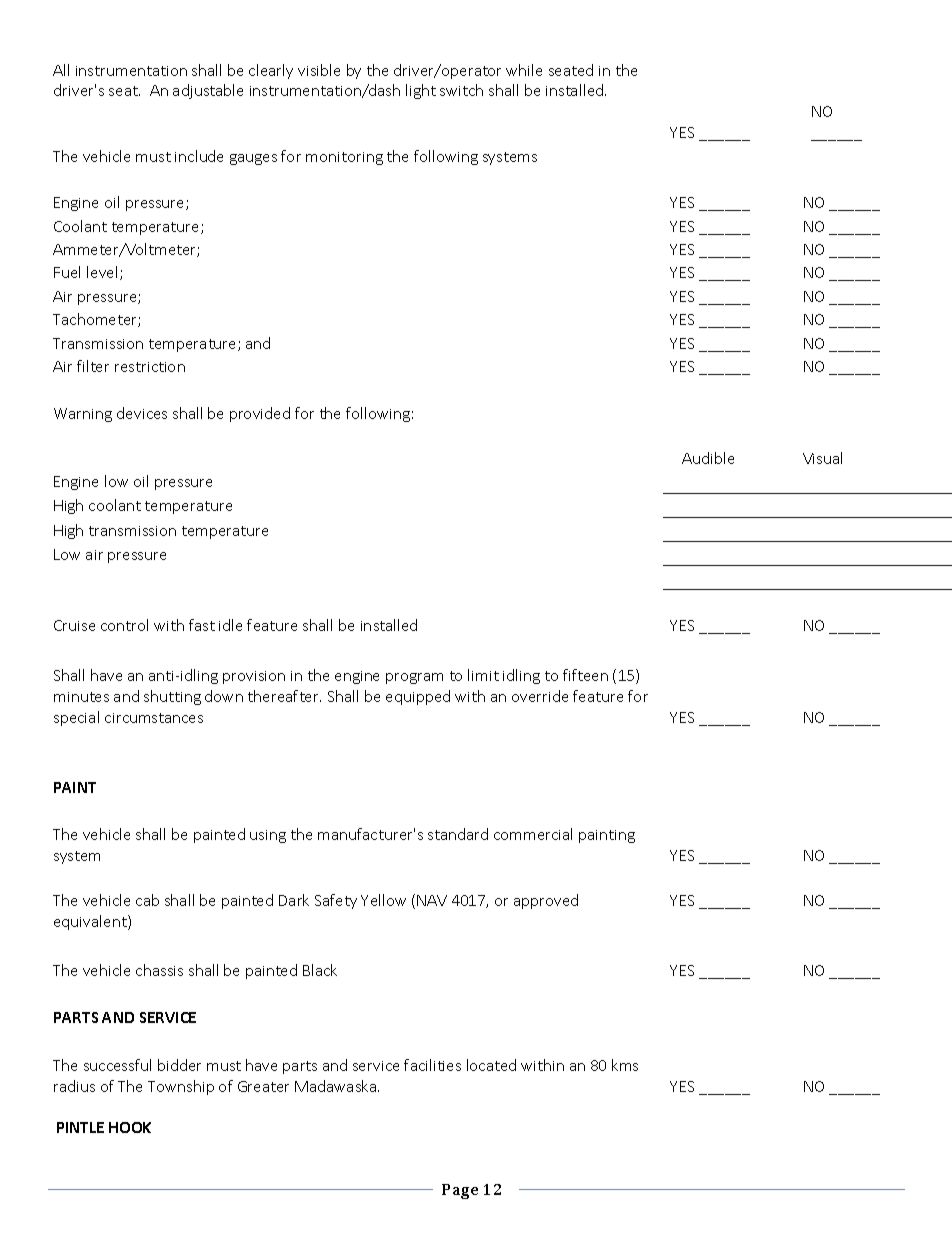 The width and height of the screenshot is (952, 1233). I want to click on adjustable, so click(208, 91).
